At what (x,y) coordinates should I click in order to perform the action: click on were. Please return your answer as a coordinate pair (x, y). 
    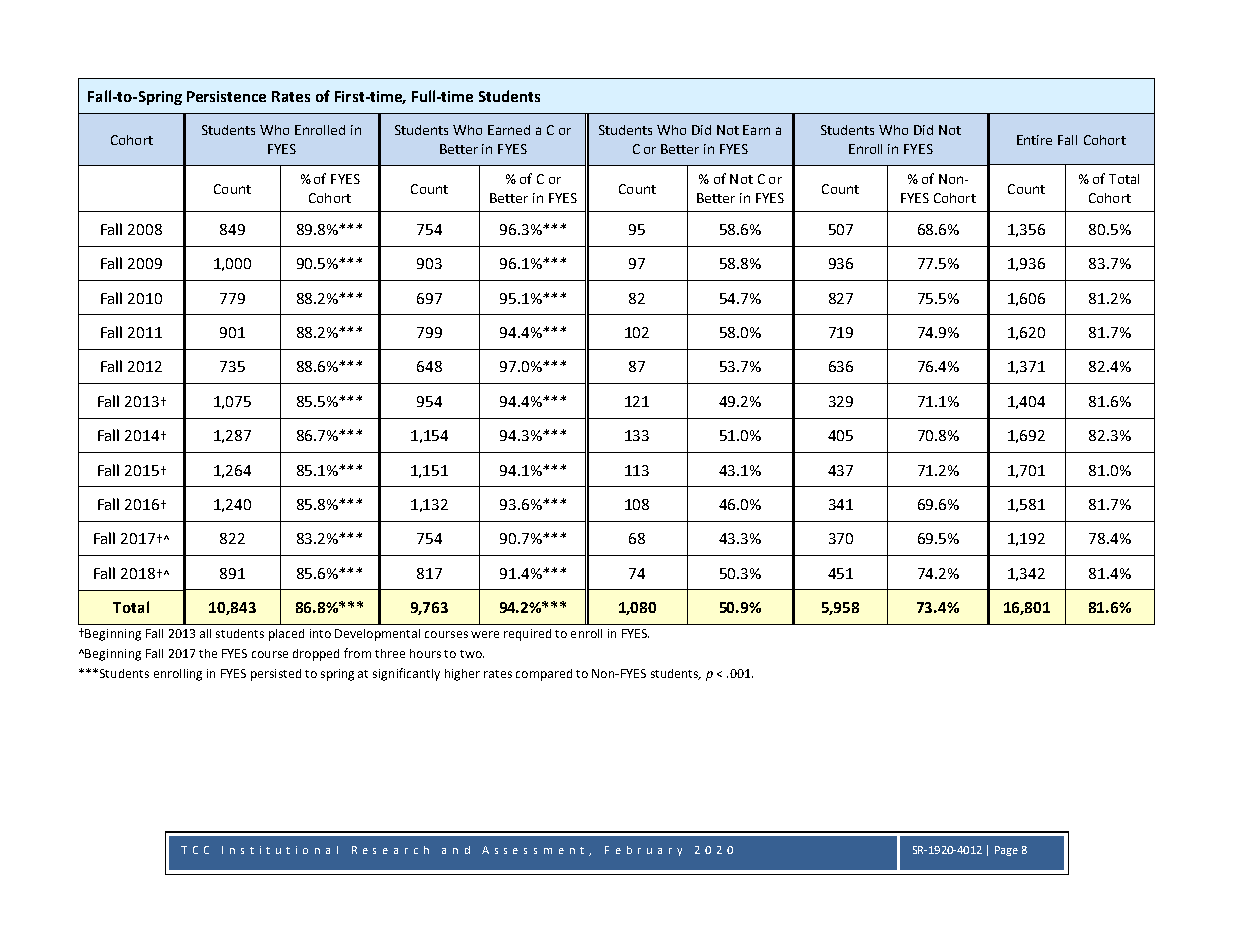
    Looking at the image, I should click on (485, 634).
